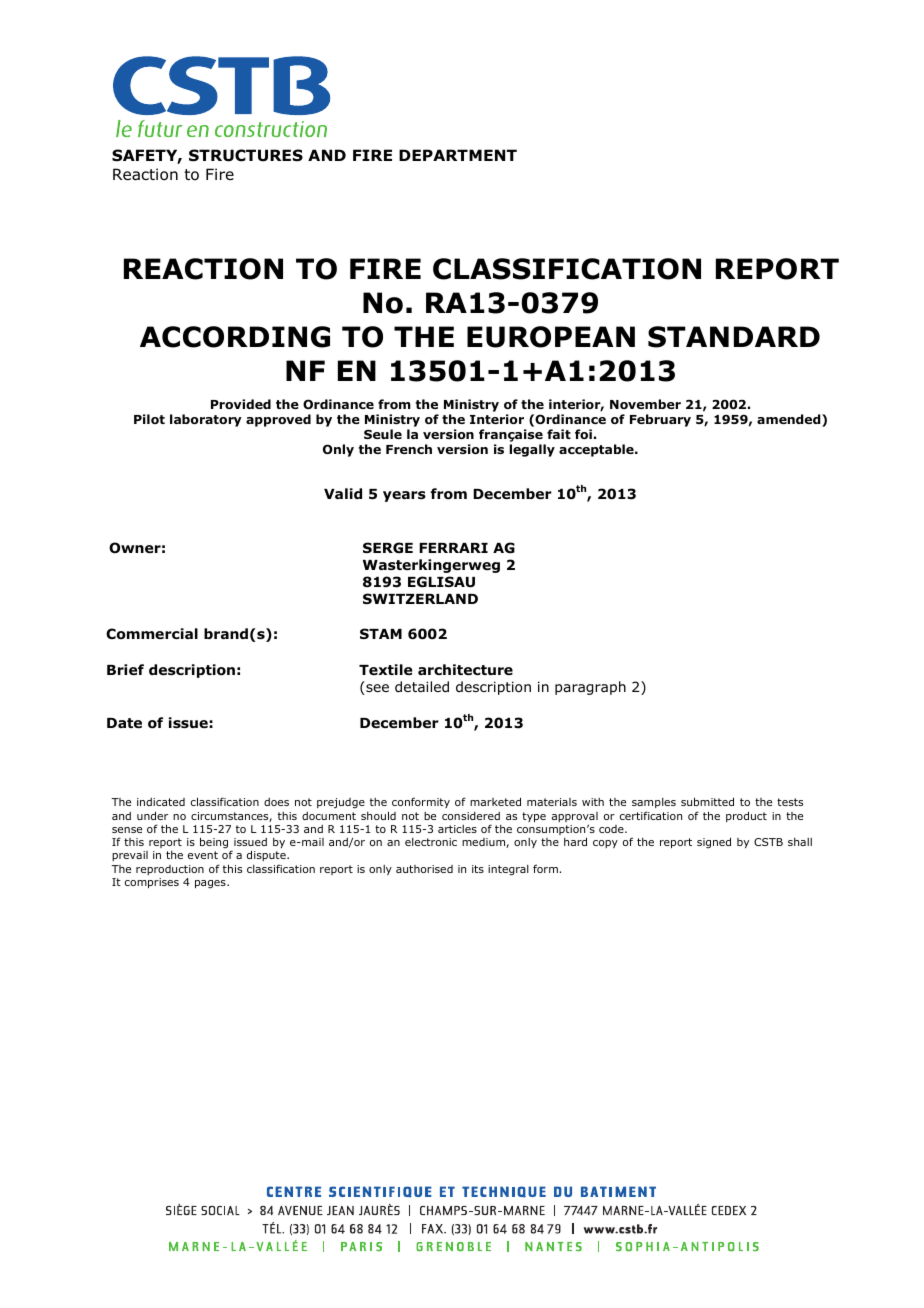  Describe the element at coordinates (458, 155) in the image. I see `DEPARTMENT` at that location.
